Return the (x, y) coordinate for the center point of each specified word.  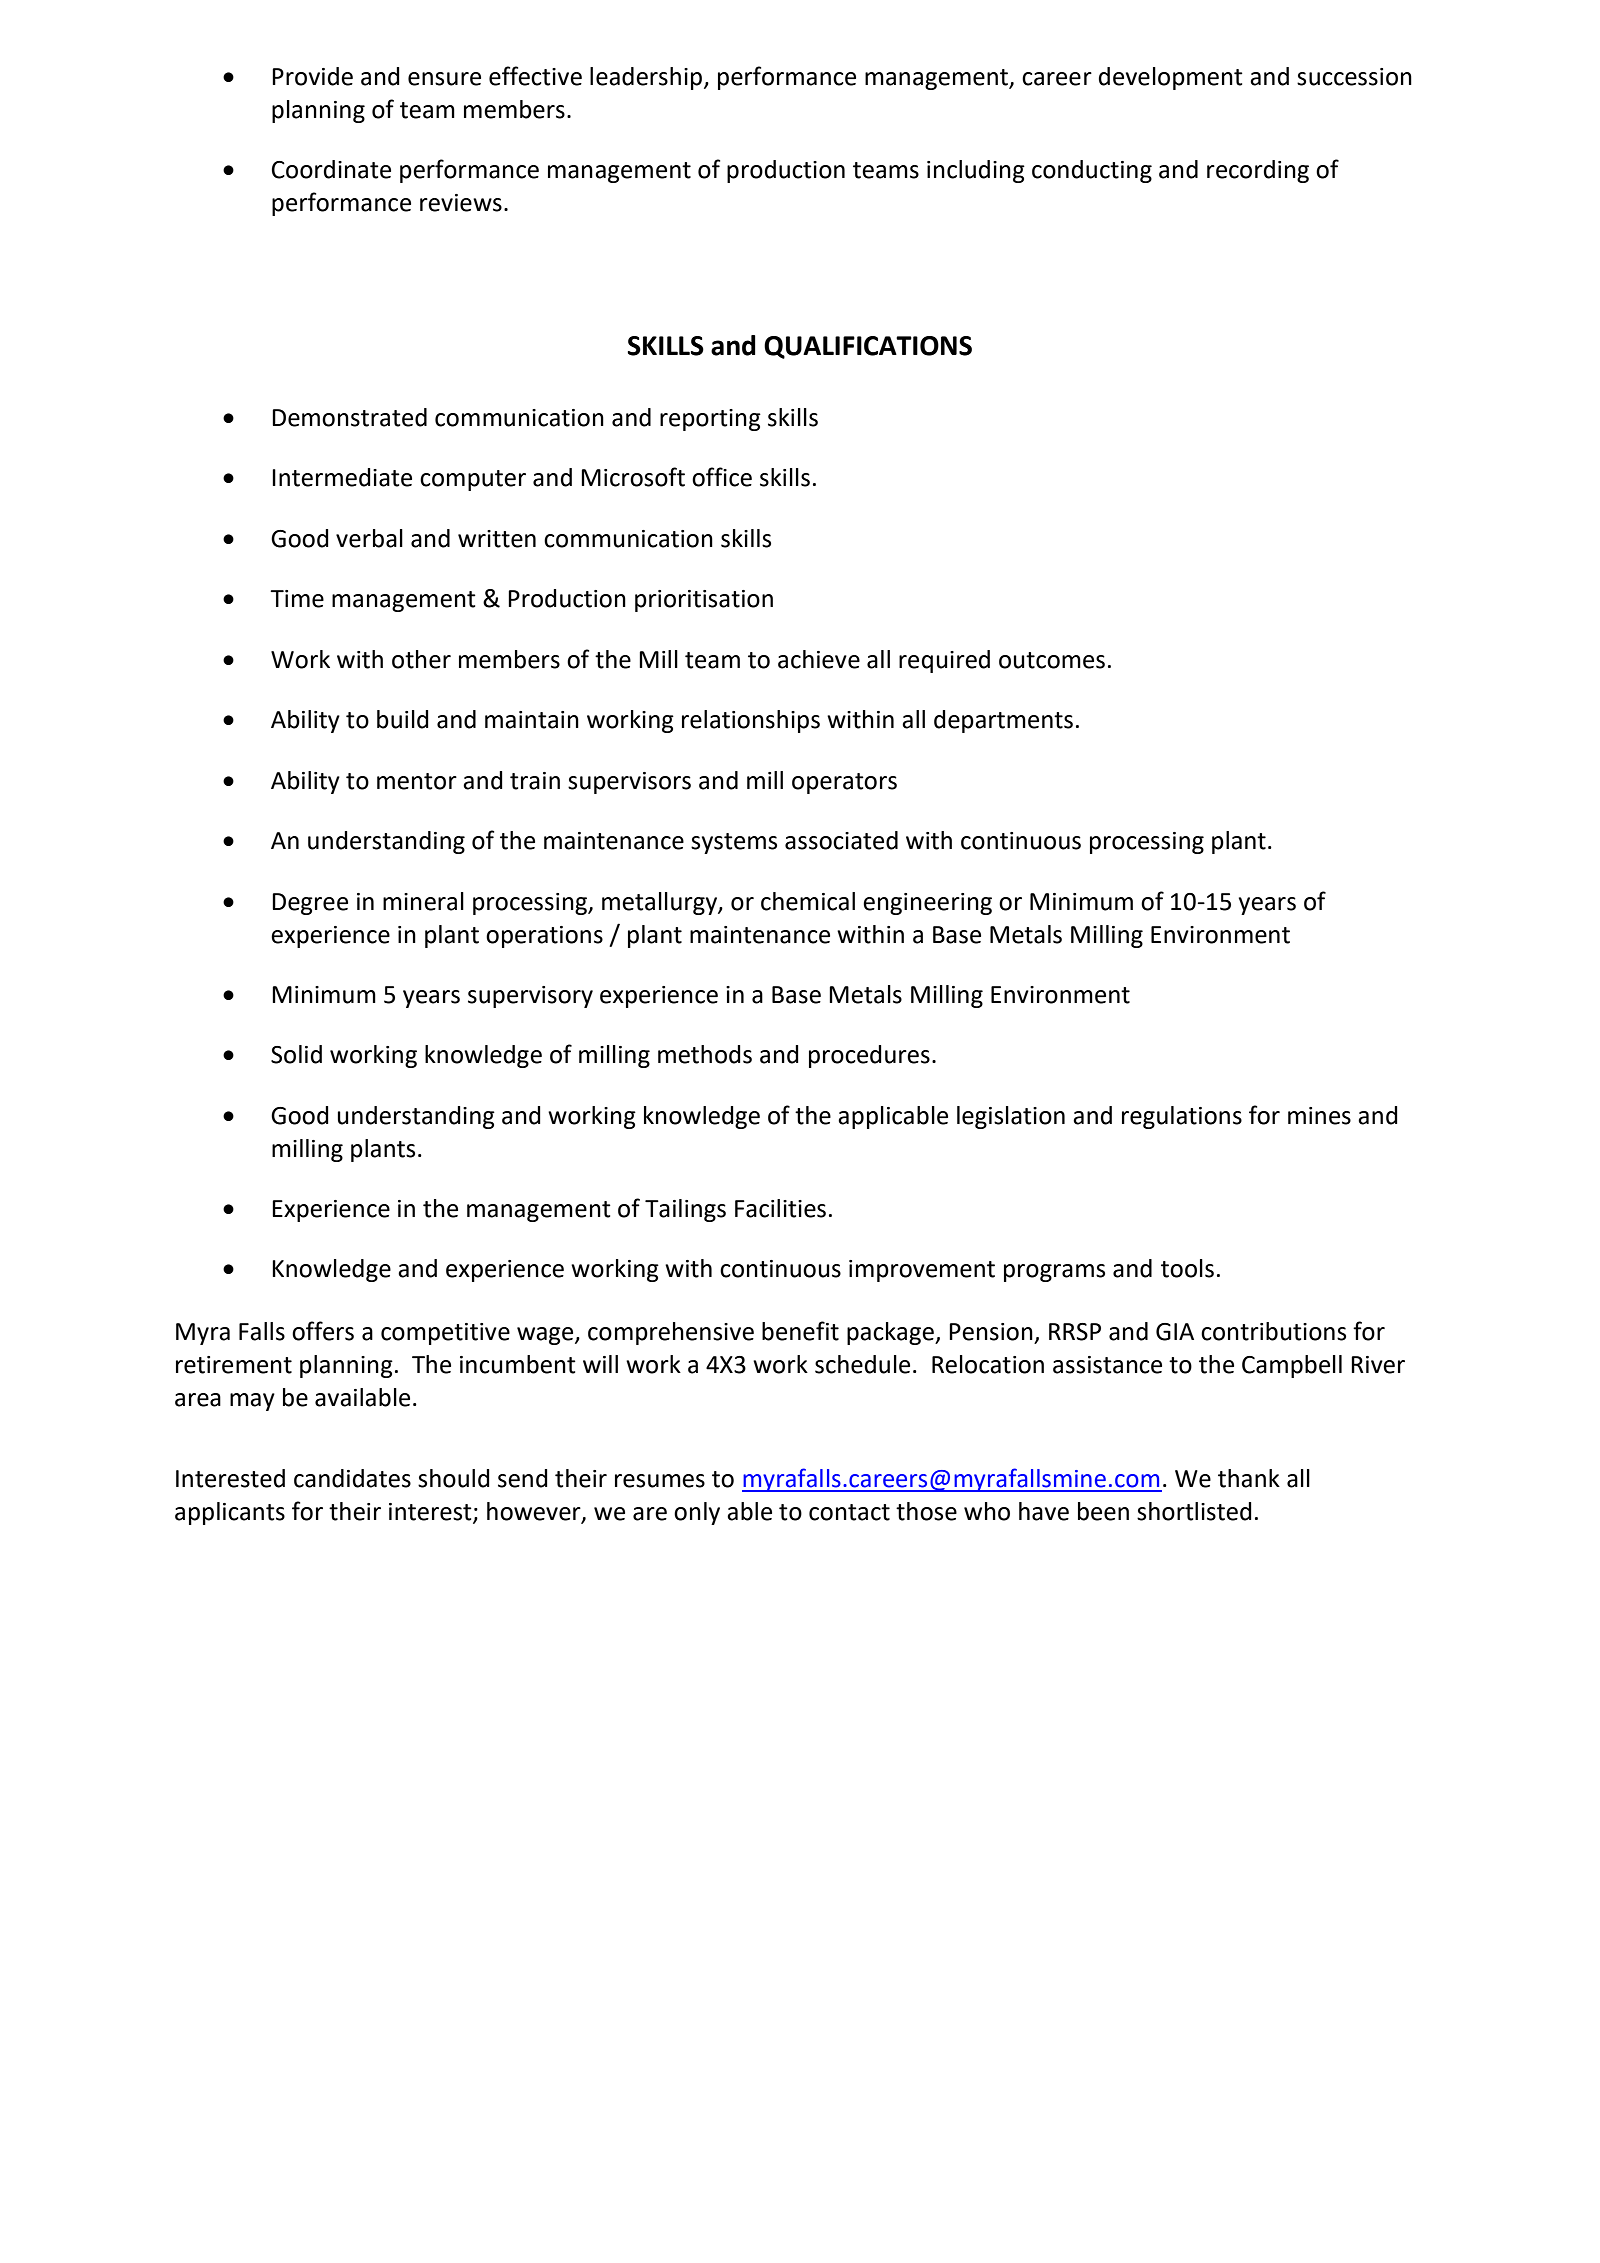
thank (1249, 1478)
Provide (312, 76)
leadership (647, 78)
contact (849, 1512)
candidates (352, 1478)
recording (1258, 171)
